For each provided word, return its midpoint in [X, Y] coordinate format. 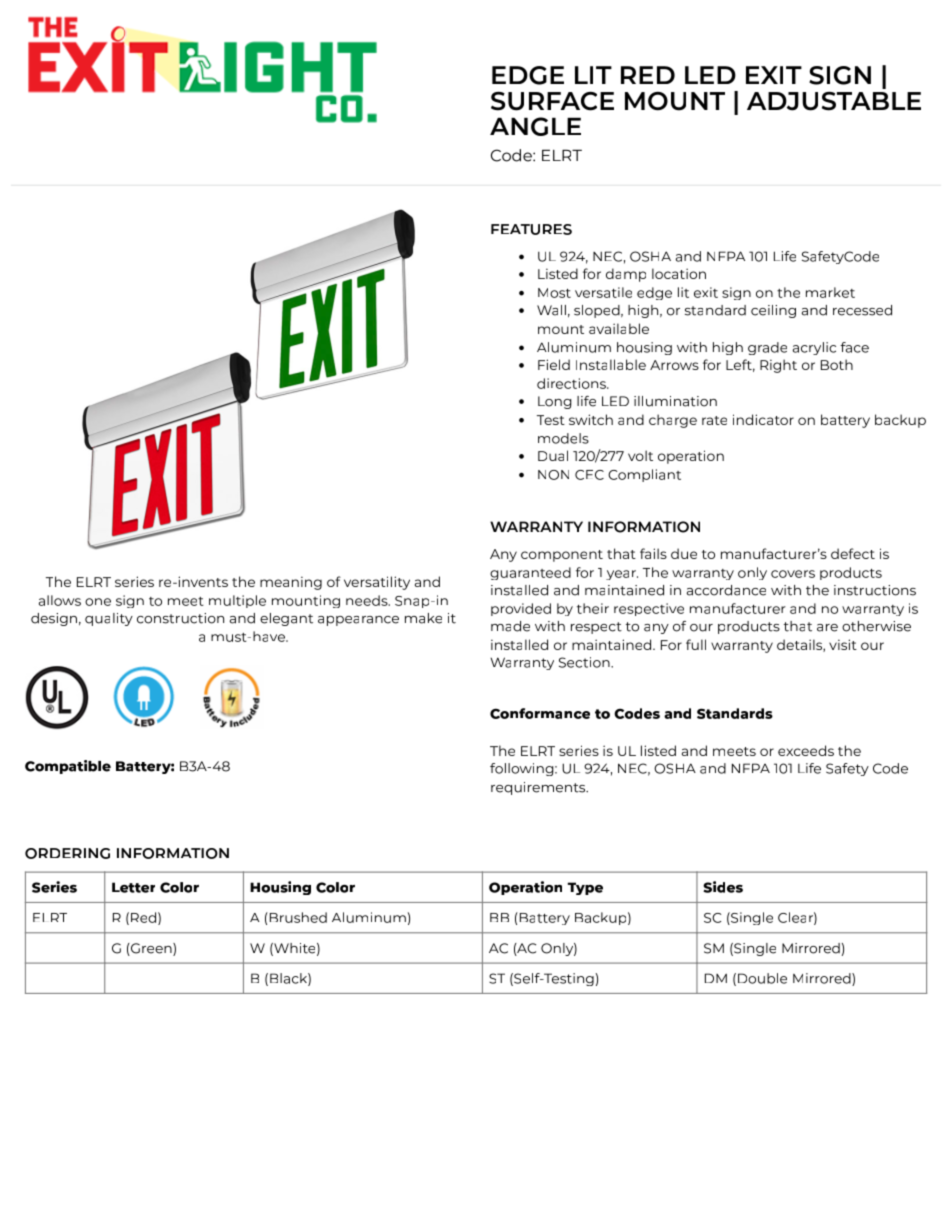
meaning [291, 583]
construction [180, 618]
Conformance [540, 713]
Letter [133, 887]
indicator [763, 419]
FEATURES [531, 229]
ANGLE [535, 126]
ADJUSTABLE [834, 101]
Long [555, 402]
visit [843, 644]
